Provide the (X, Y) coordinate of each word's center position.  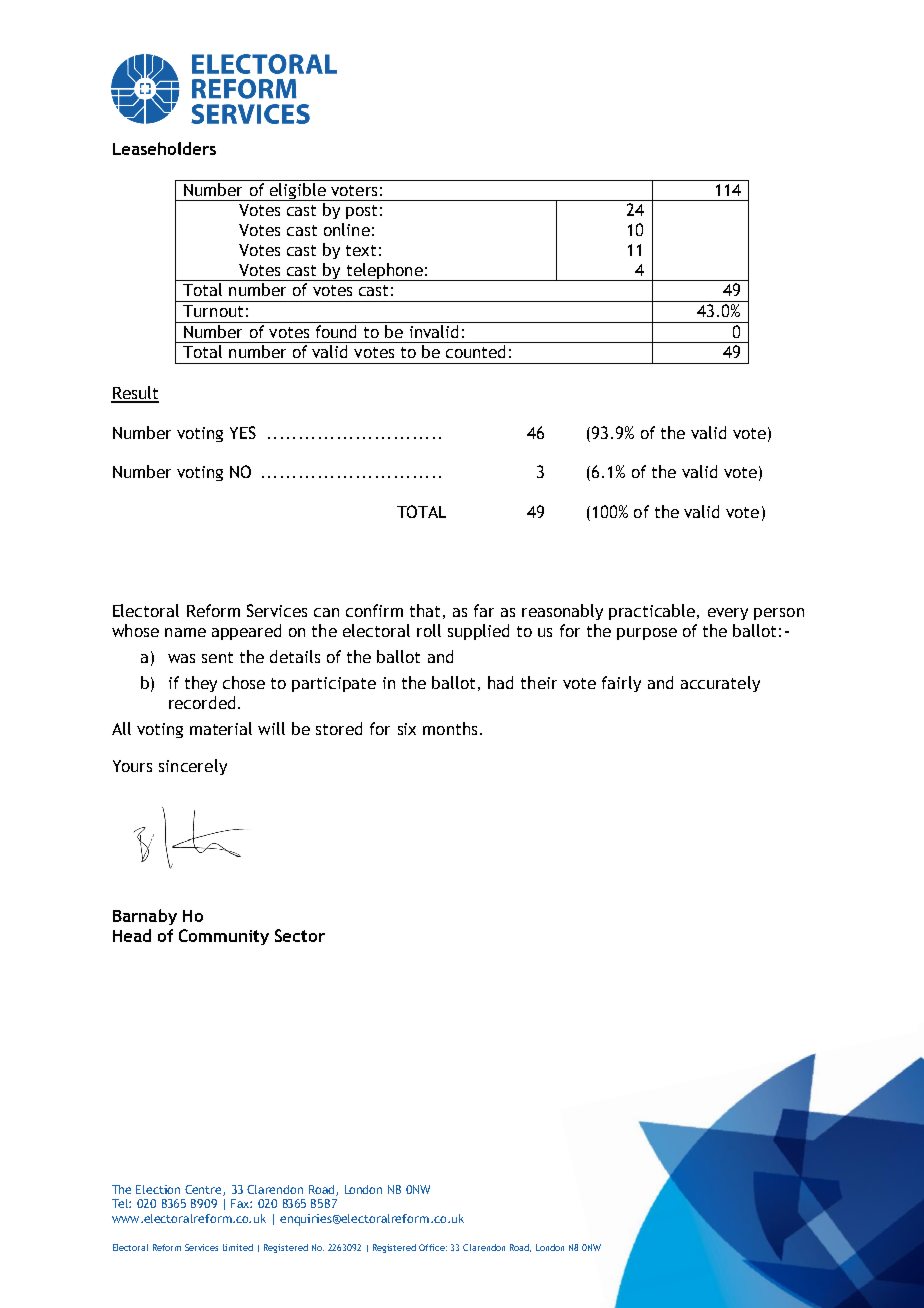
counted (475, 351)
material (221, 728)
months (450, 728)
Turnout (213, 311)
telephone (384, 272)
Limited (238, 1247)
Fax (241, 1203)
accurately (720, 684)
